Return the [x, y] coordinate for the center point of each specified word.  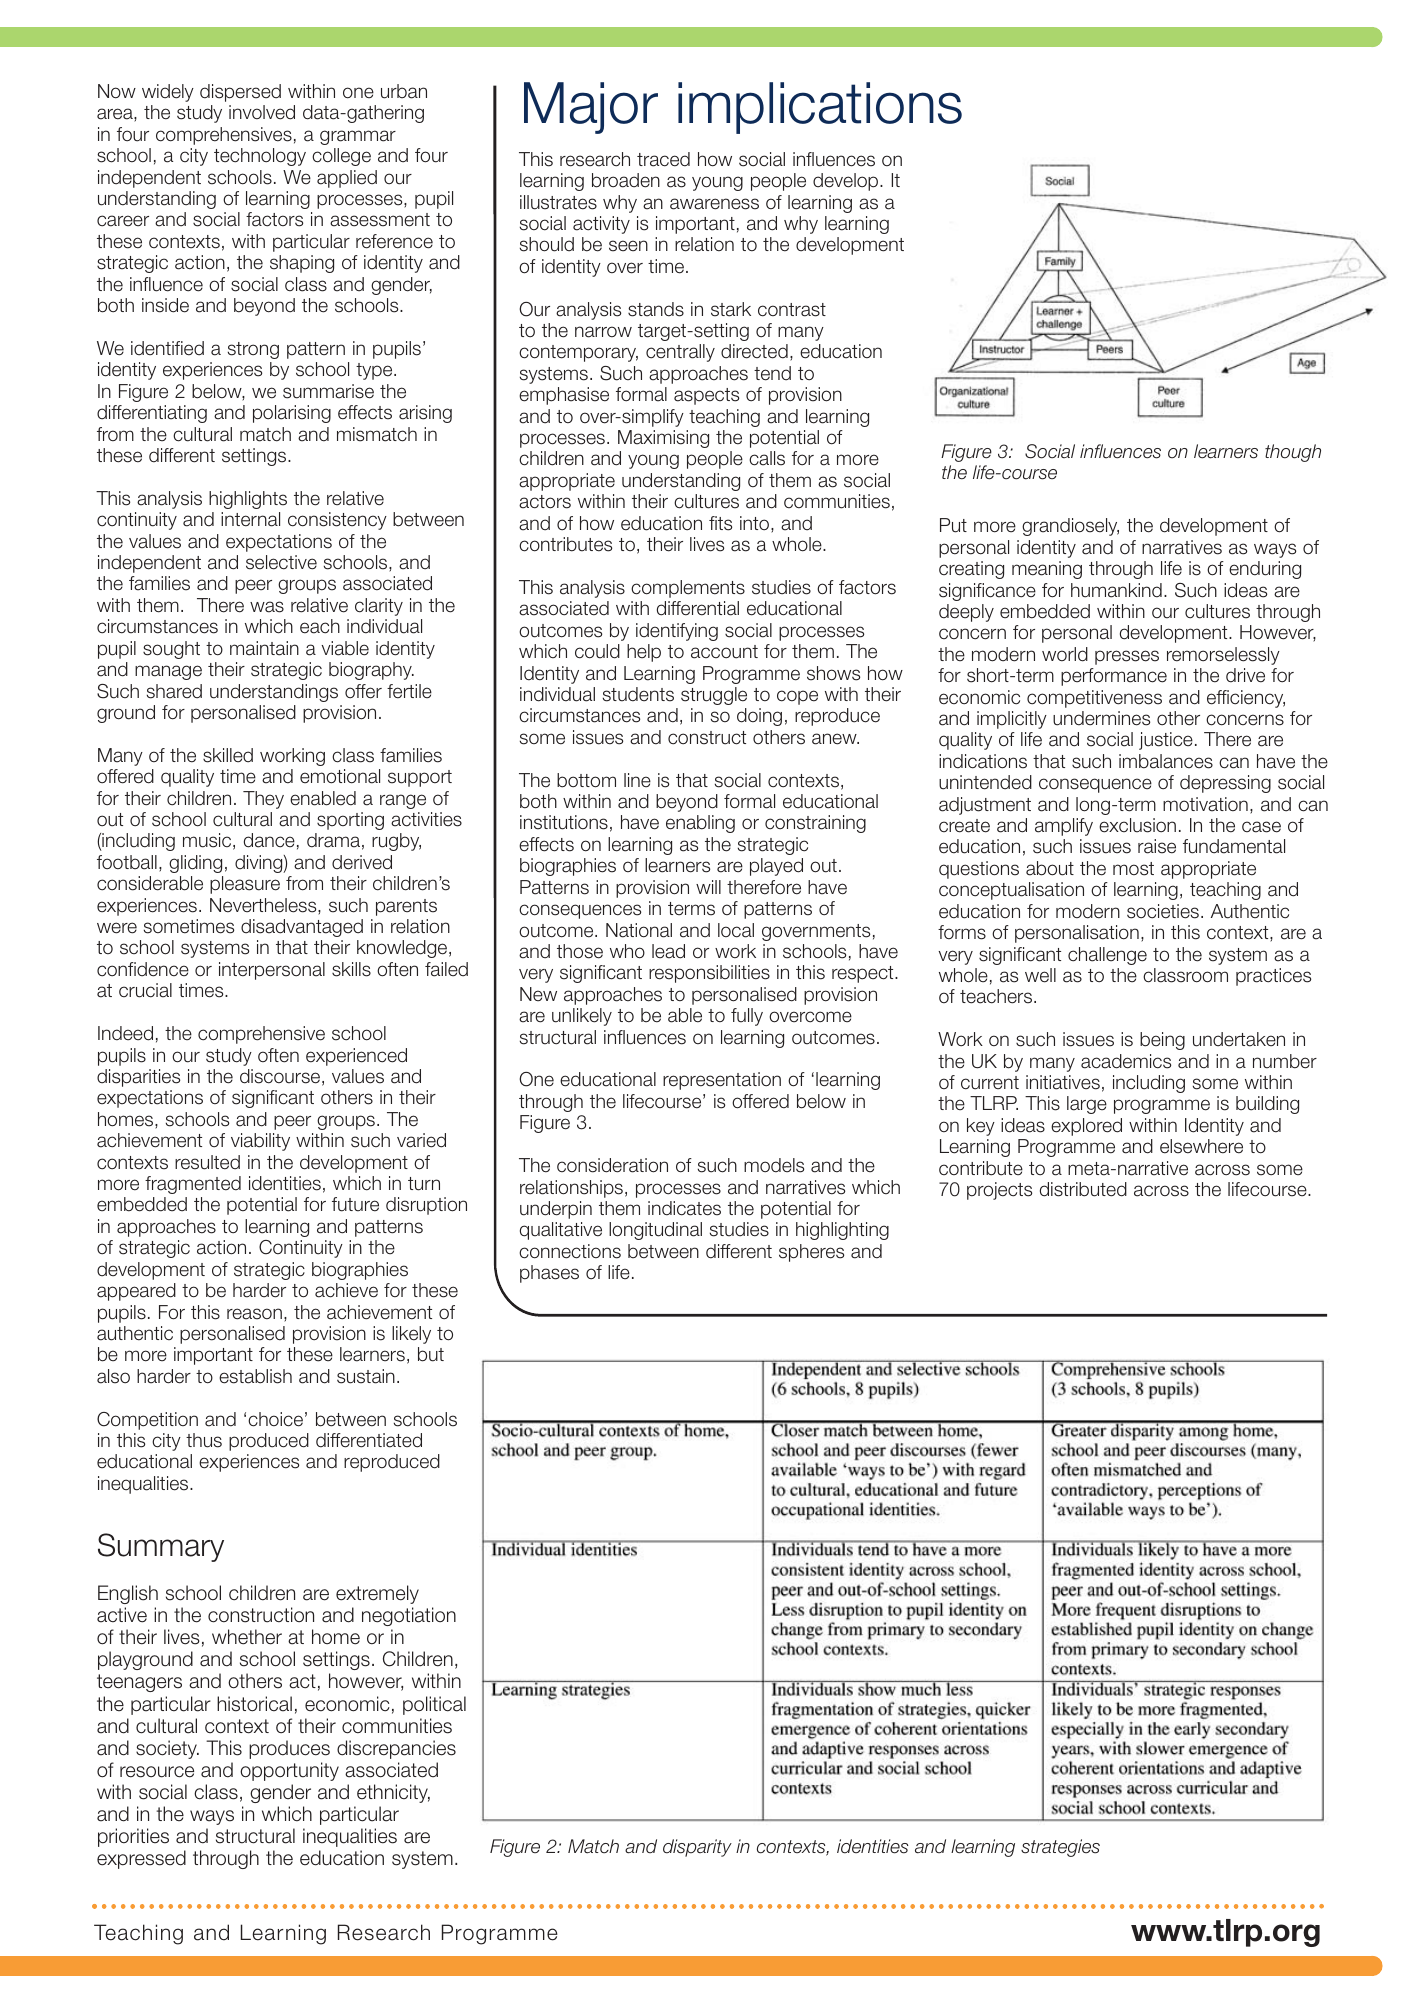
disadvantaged [302, 928]
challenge [1107, 956]
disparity [697, 1848]
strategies [1060, 1848]
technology [260, 157]
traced [663, 159]
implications [820, 108]
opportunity [289, 1771]
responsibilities [709, 974]
